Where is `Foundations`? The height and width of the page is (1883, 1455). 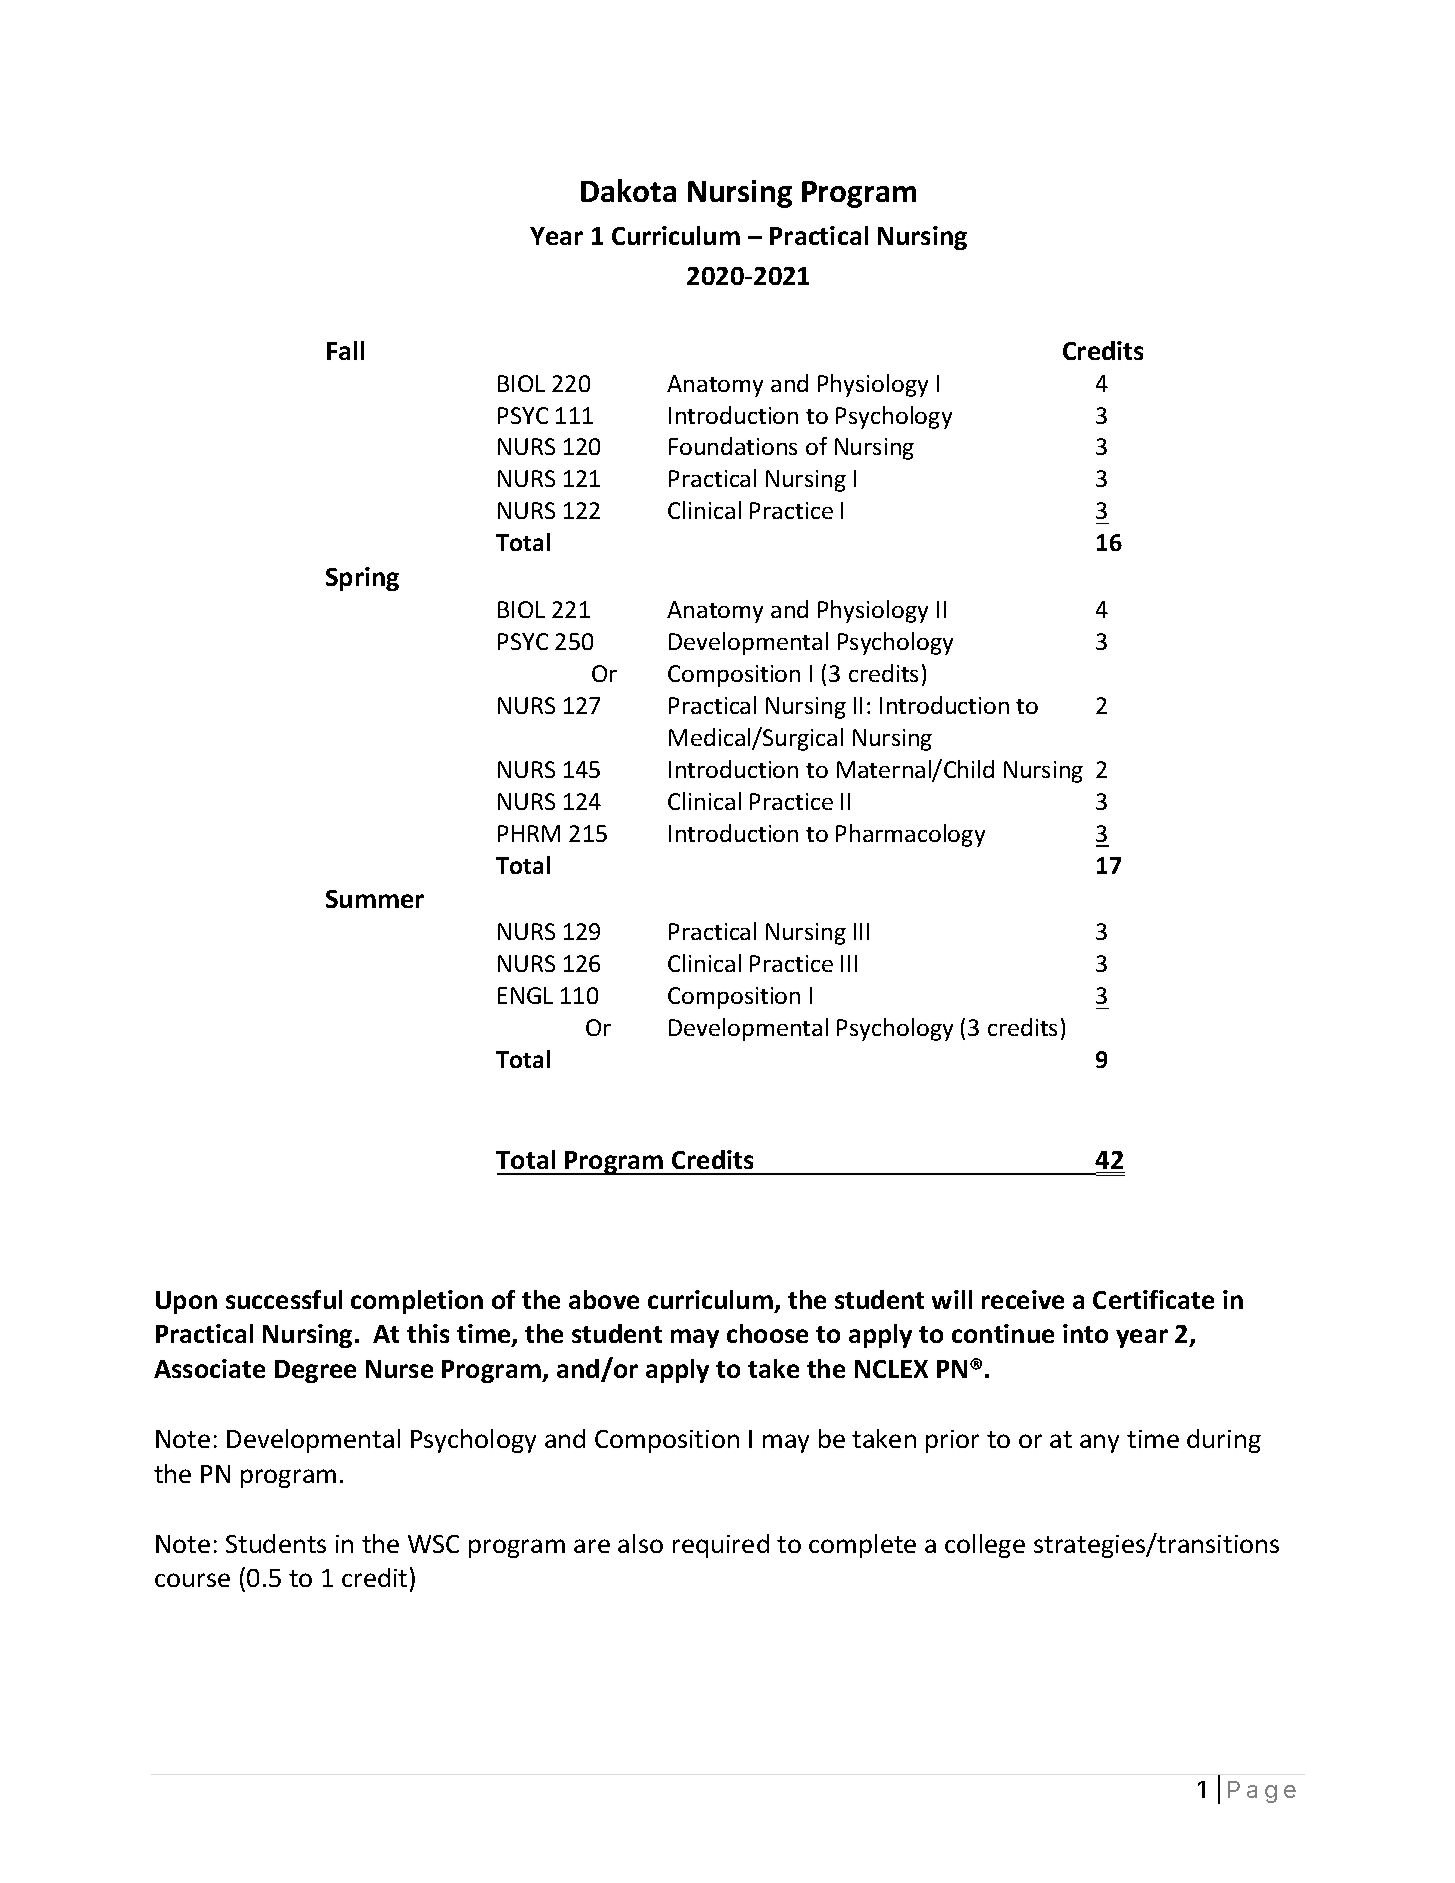
Foundations is located at coordinates (733, 446).
